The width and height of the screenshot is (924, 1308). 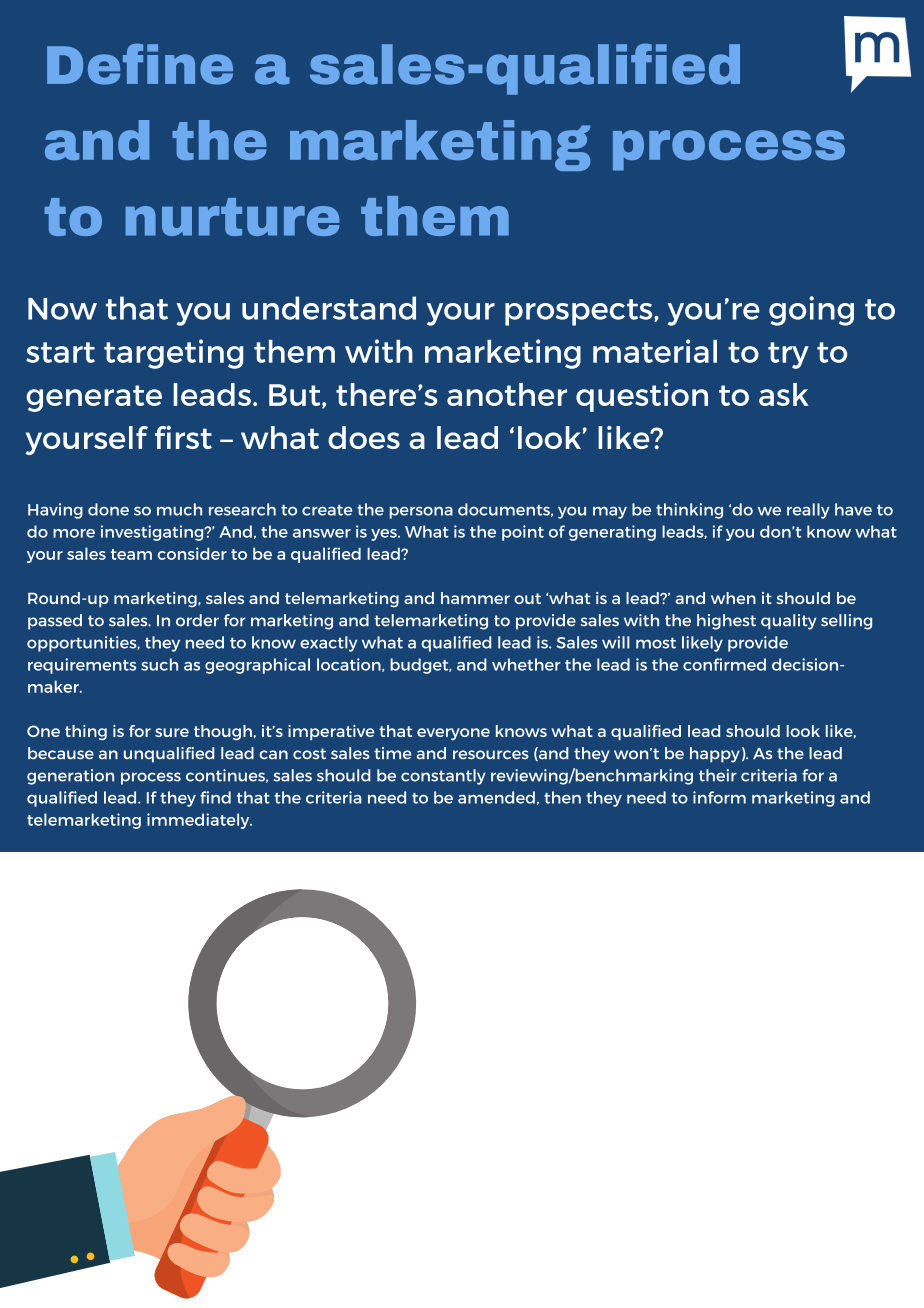 What do you see at coordinates (719, 797) in the screenshot?
I see `inform` at bounding box center [719, 797].
